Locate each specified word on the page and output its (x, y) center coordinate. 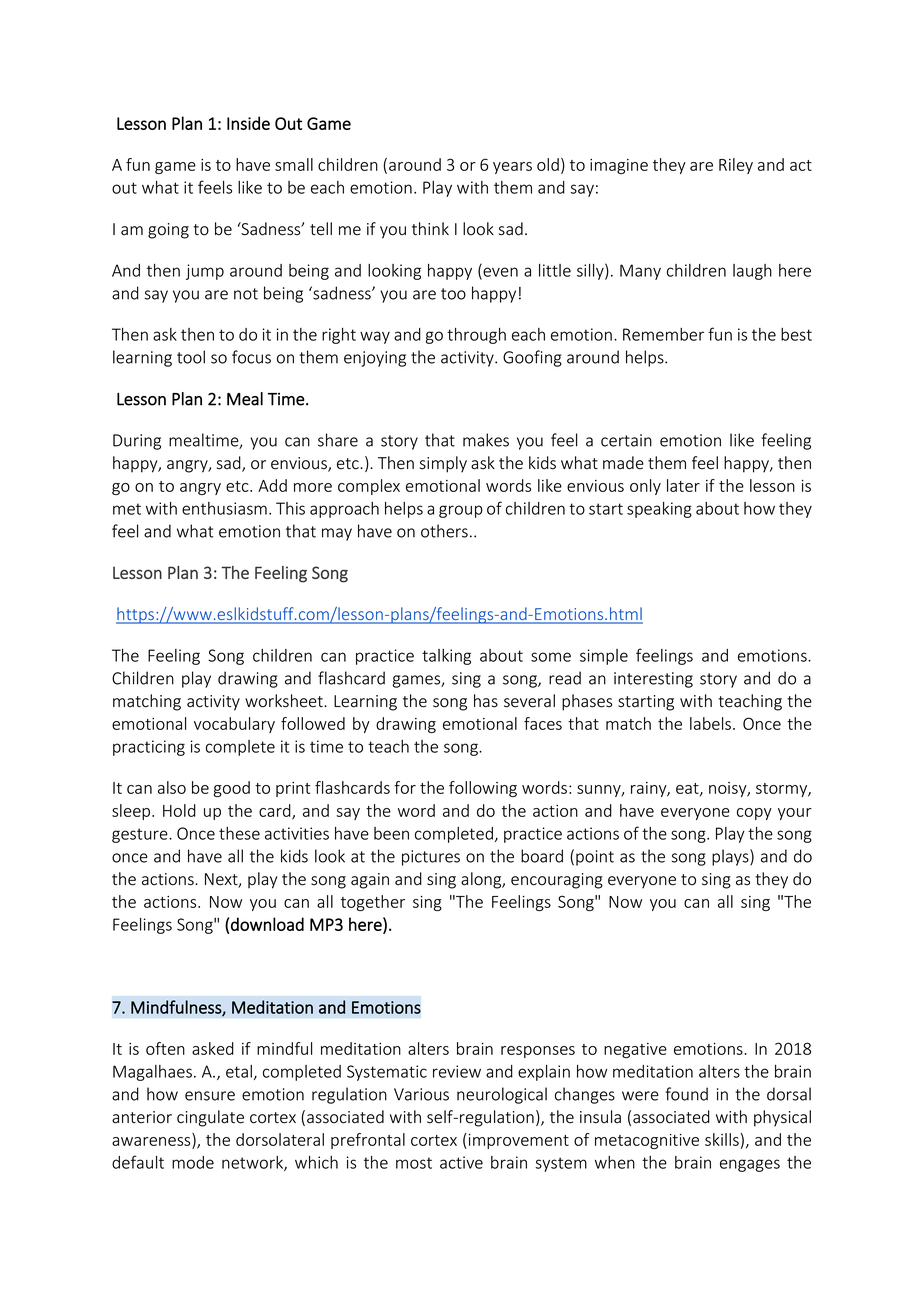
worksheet (285, 701)
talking (446, 657)
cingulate (210, 1118)
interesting (653, 680)
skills (722, 1139)
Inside (248, 123)
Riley (736, 166)
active (461, 1162)
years (512, 168)
